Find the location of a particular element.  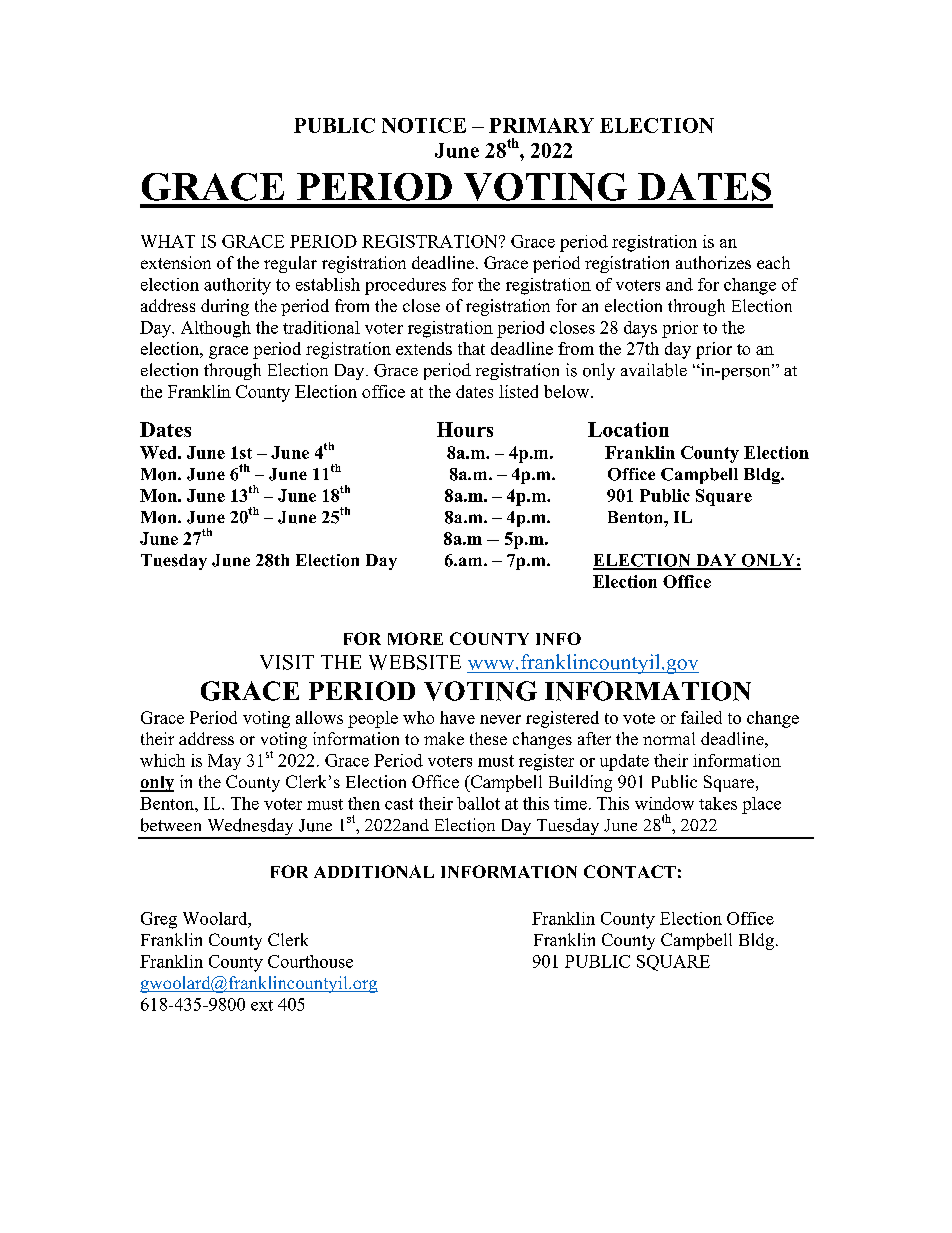

VISIT is located at coordinates (287, 662).
